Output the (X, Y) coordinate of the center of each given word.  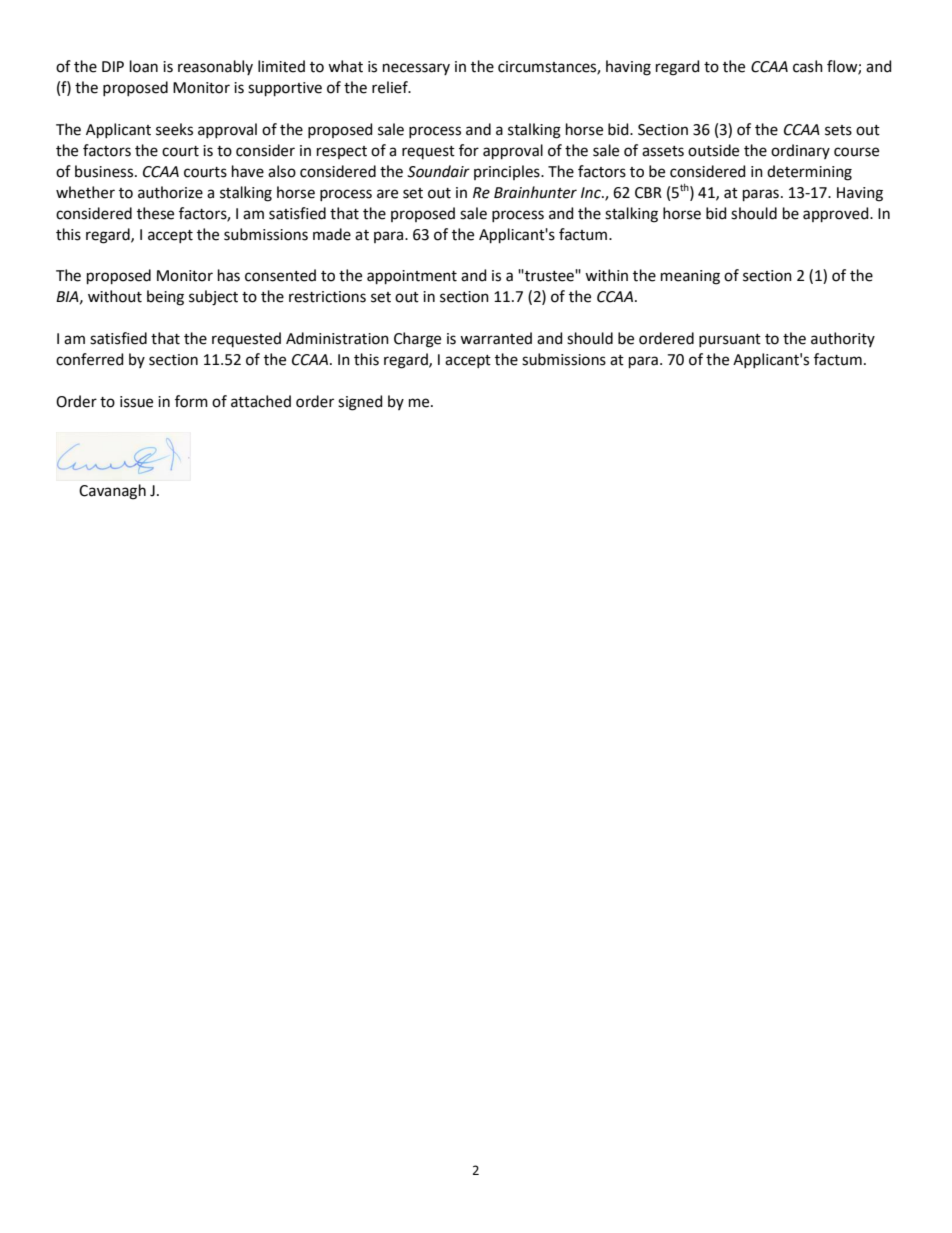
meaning (690, 277)
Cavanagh (112, 492)
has (229, 275)
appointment (412, 277)
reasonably (215, 67)
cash (808, 66)
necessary (416, 69)
